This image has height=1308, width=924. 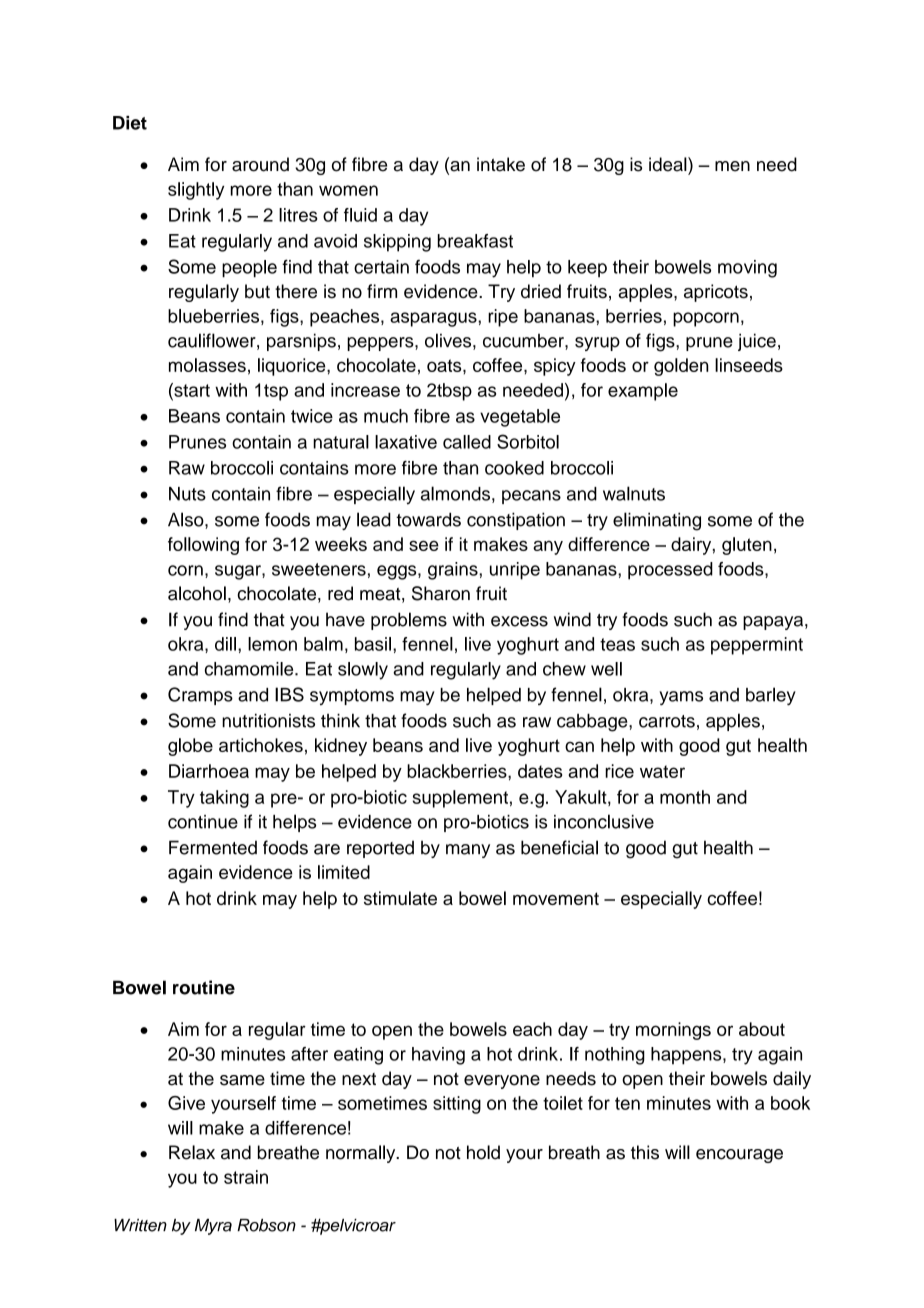 I want to click on problems, so click(x=409, y=621).
